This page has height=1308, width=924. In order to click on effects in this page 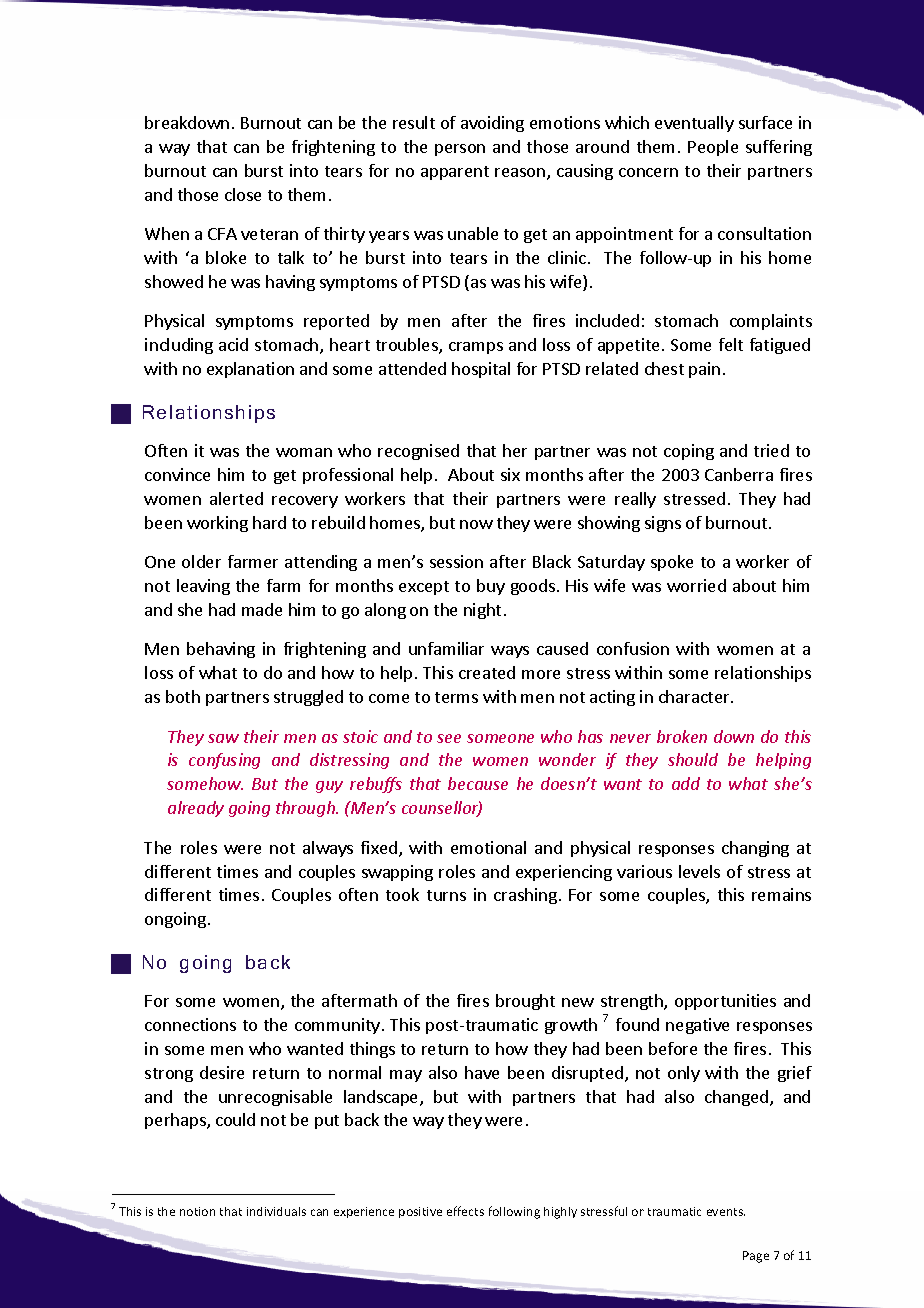, I will do `click(465, 1211)`.
